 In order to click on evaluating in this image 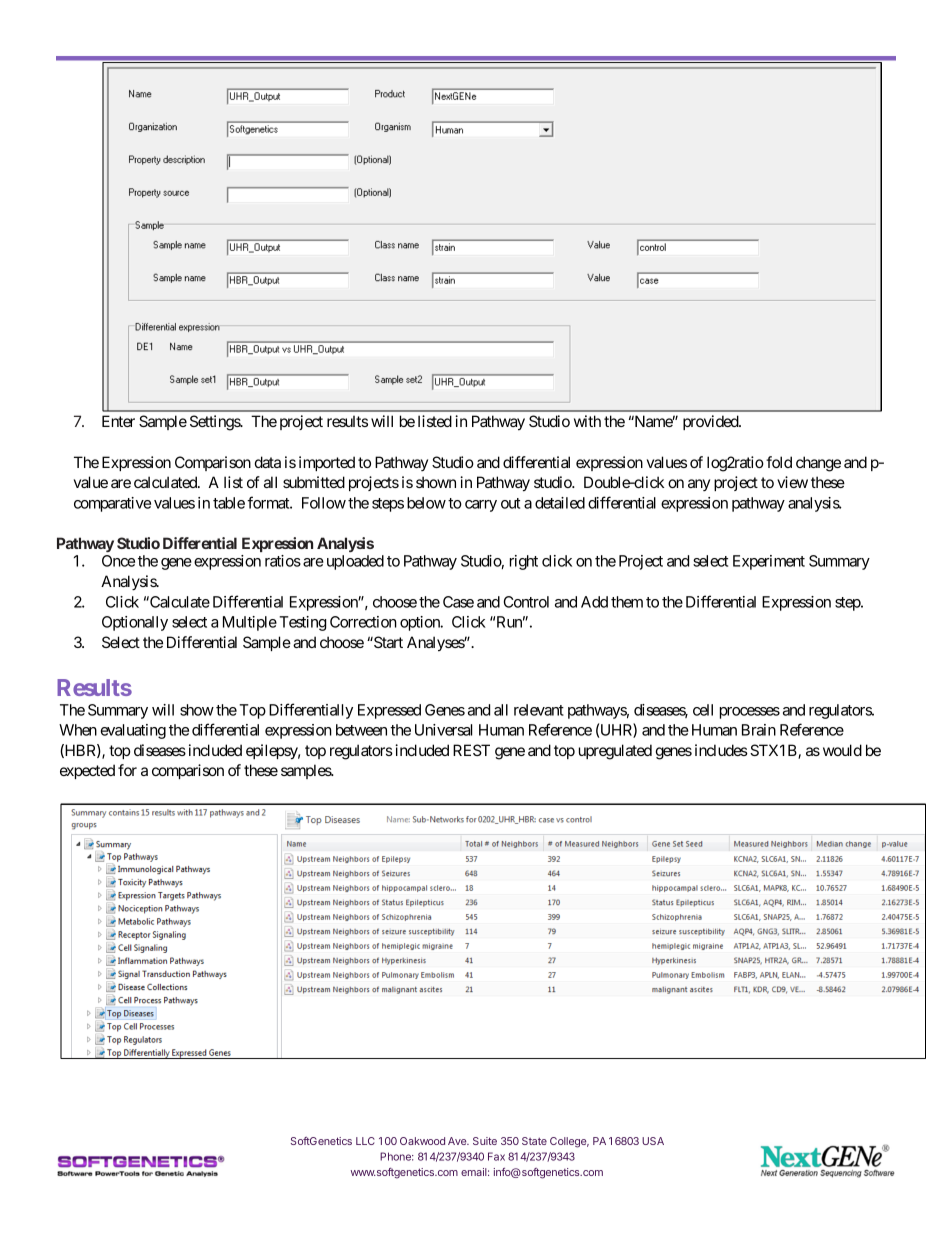, I will do `click(133, 731)`.
